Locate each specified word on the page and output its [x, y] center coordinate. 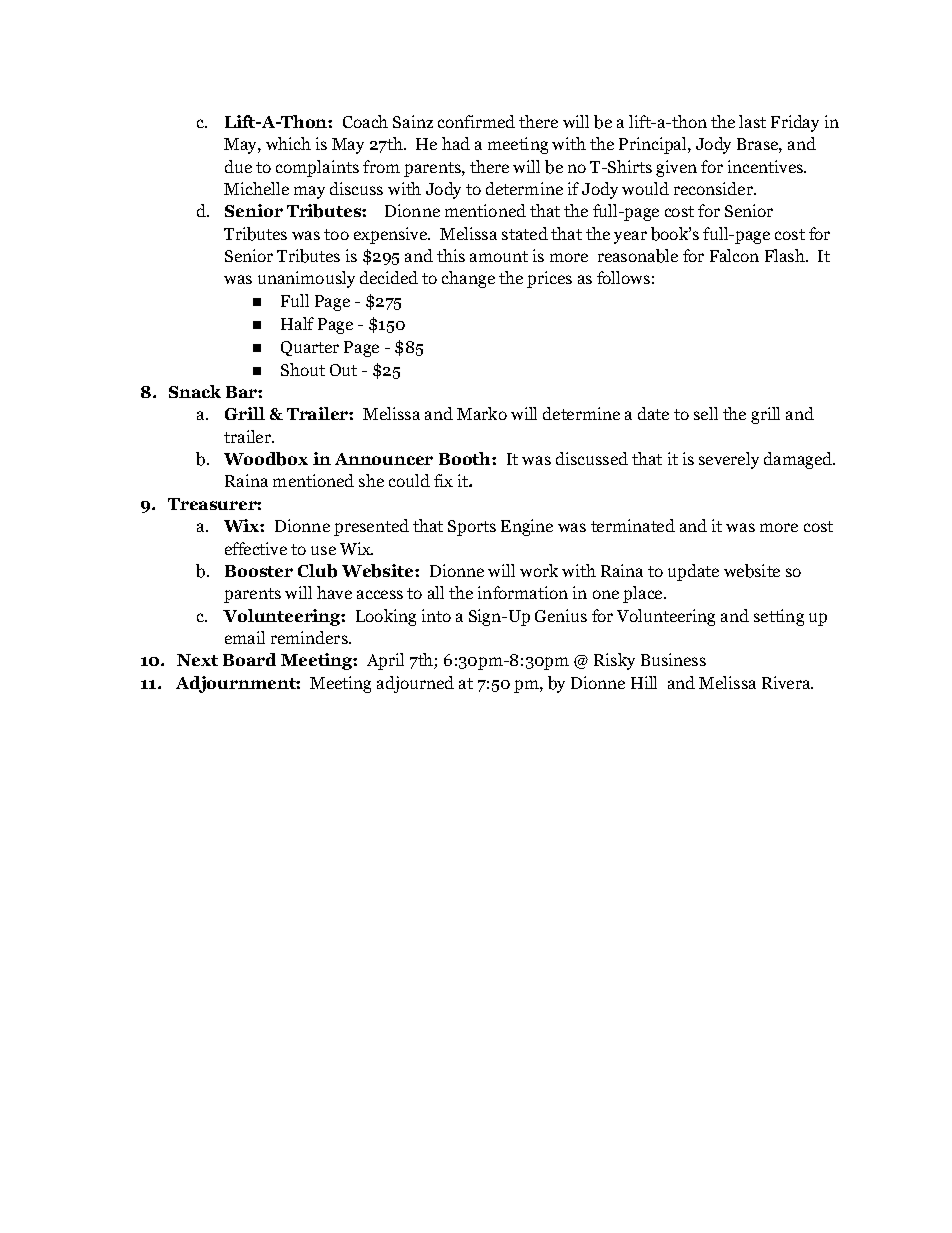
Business [673, 659]
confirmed [476, 121]
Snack [195, 391]
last [752, 121]
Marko [482, 413]
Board [249, 659]
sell [706, 413]
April [385, 661]
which [288, 143]
